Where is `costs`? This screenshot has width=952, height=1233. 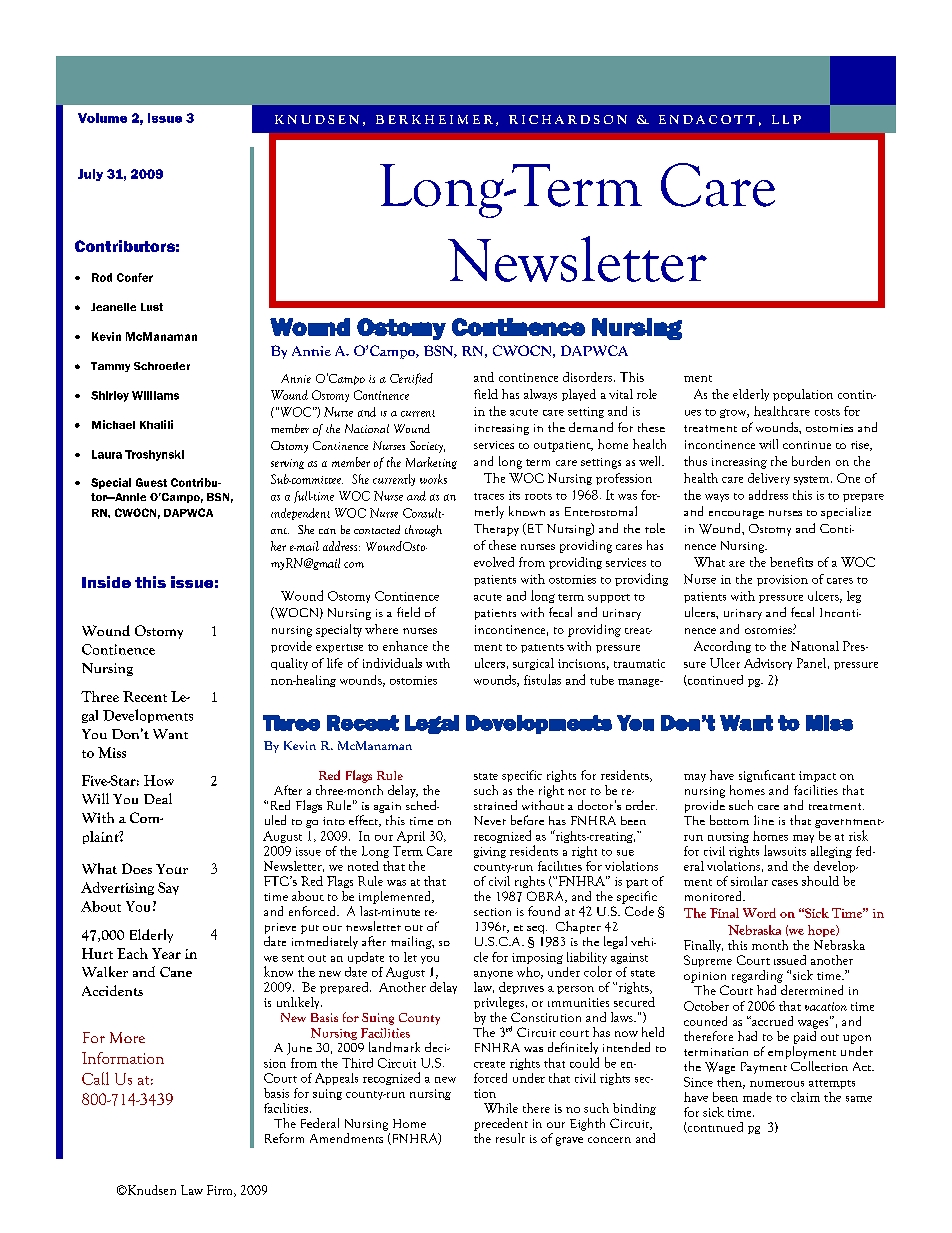
costs is located at coordinates (827, 412).
